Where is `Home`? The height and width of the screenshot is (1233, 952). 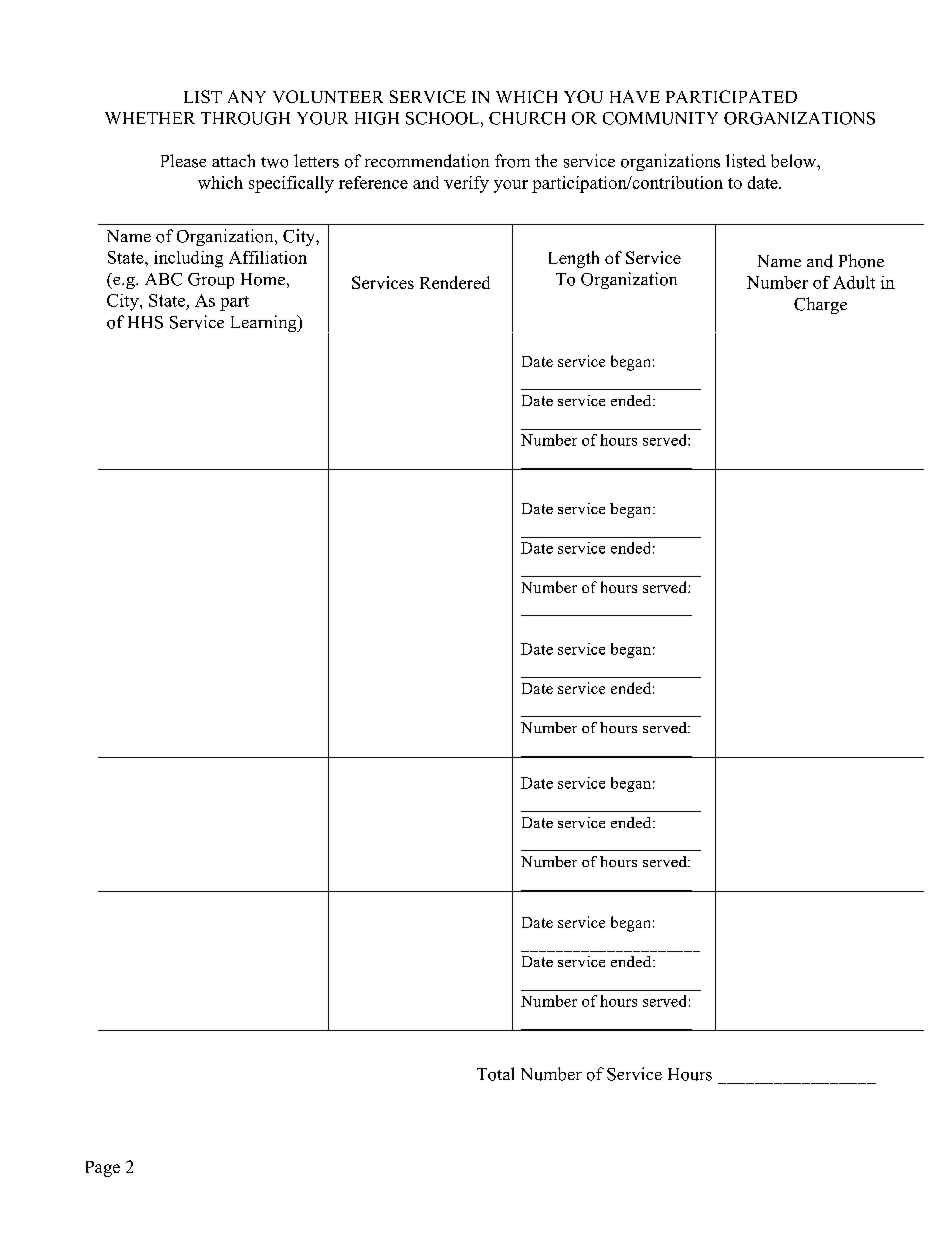
Home is located at coordinates (263, 279).
